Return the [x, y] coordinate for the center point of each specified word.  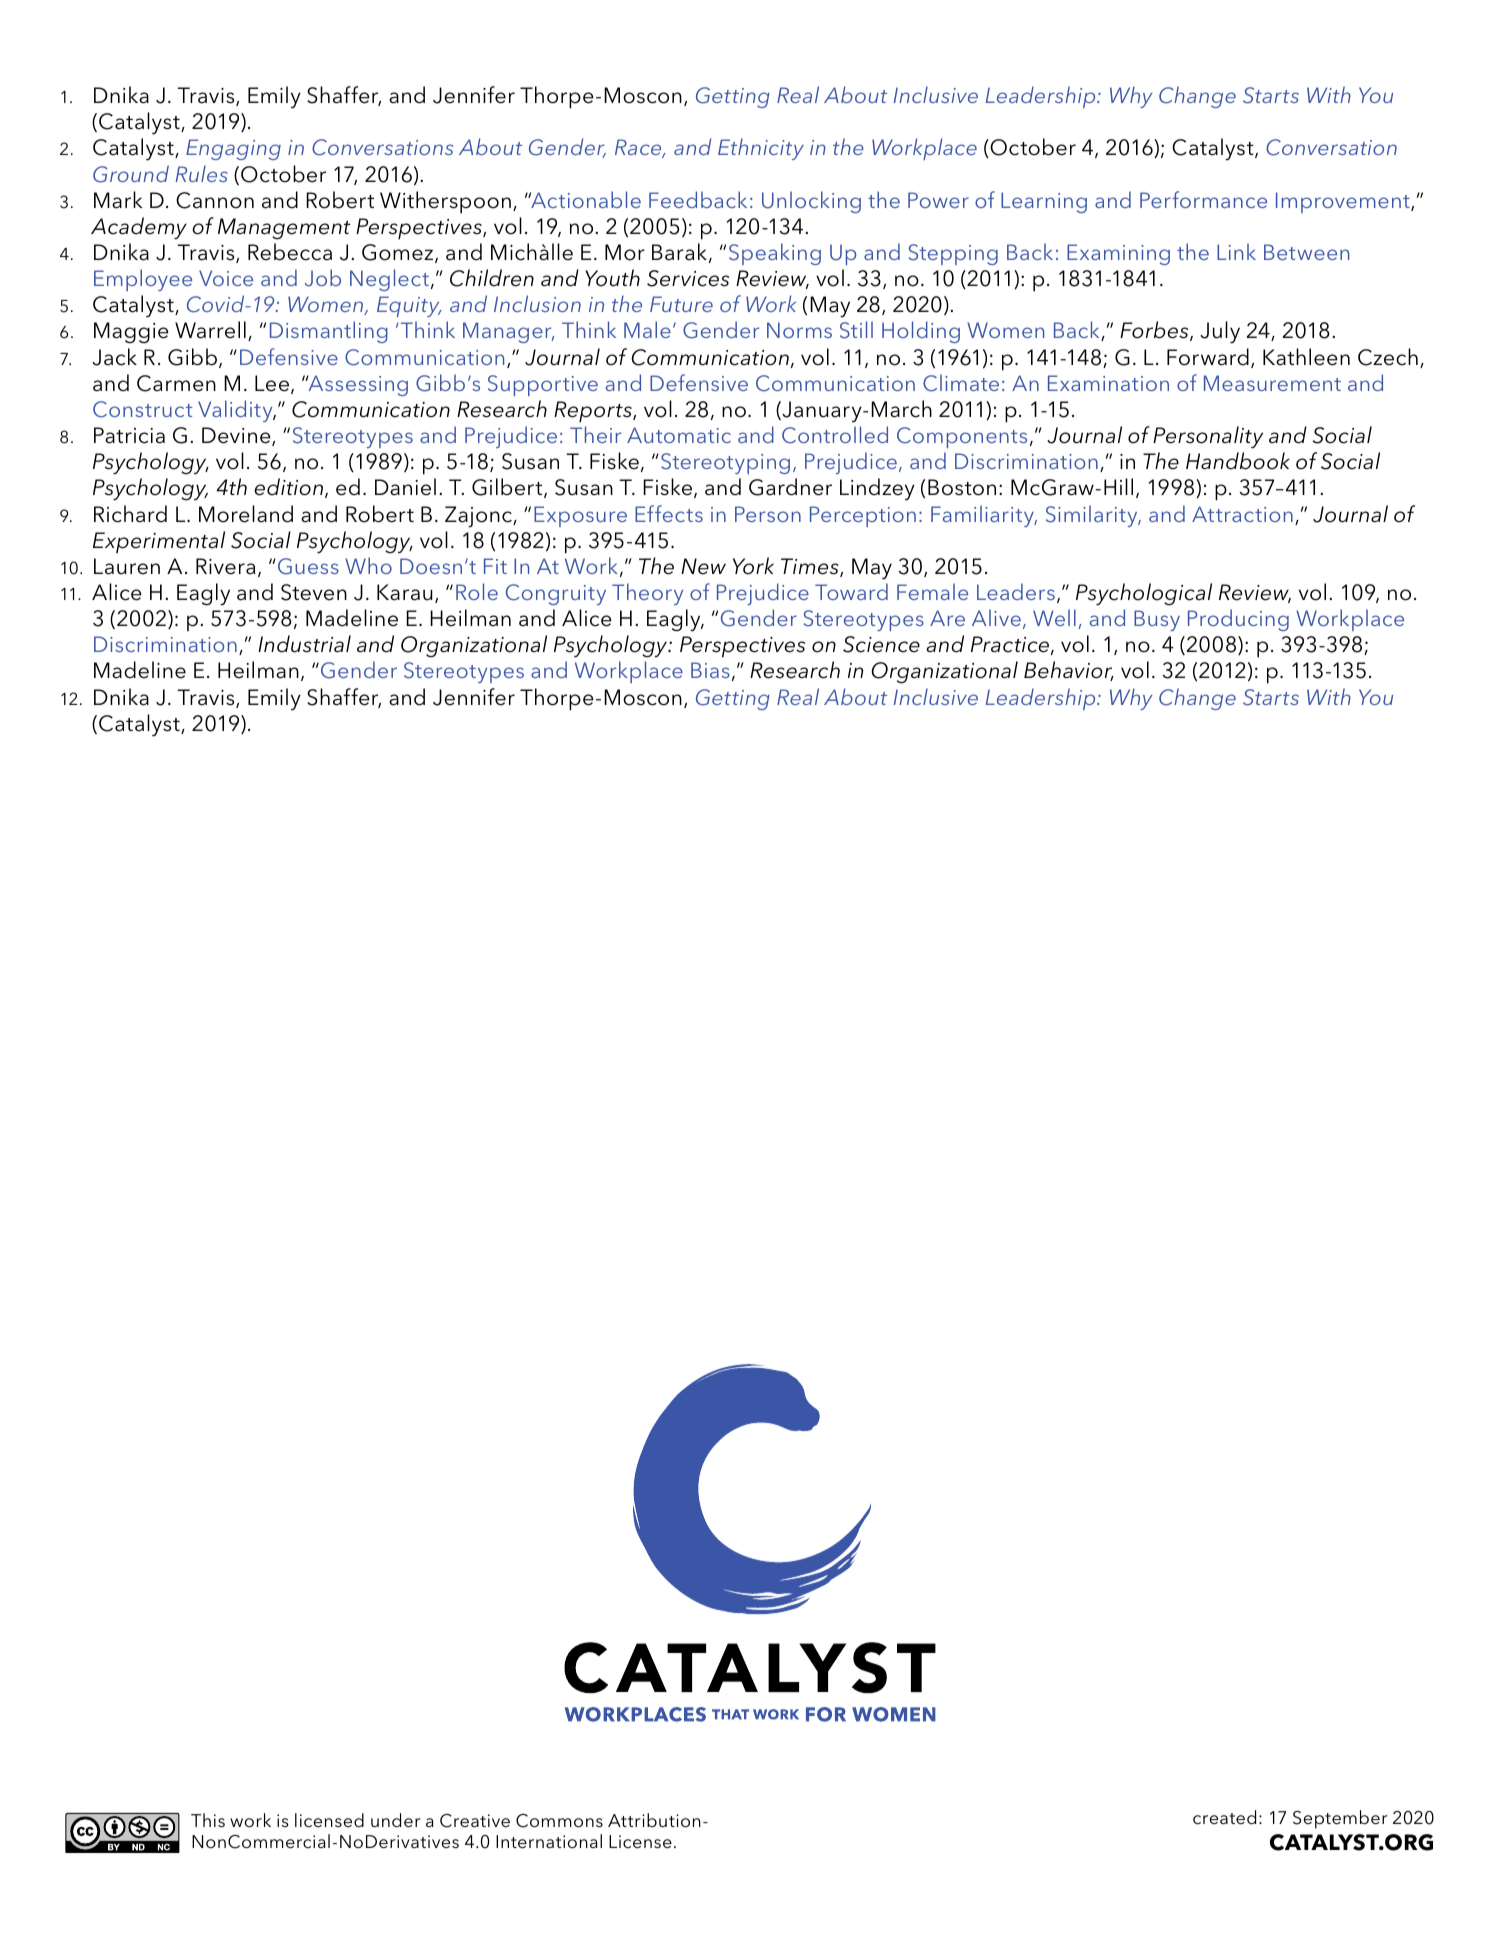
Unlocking [811, 202]
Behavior [1069, 671]
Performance [1203, 199]
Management [284, 229]
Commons [559, 1821]
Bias [710, 670]
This [208, 1820]
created [1224, 1817]
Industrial [304, 644]
